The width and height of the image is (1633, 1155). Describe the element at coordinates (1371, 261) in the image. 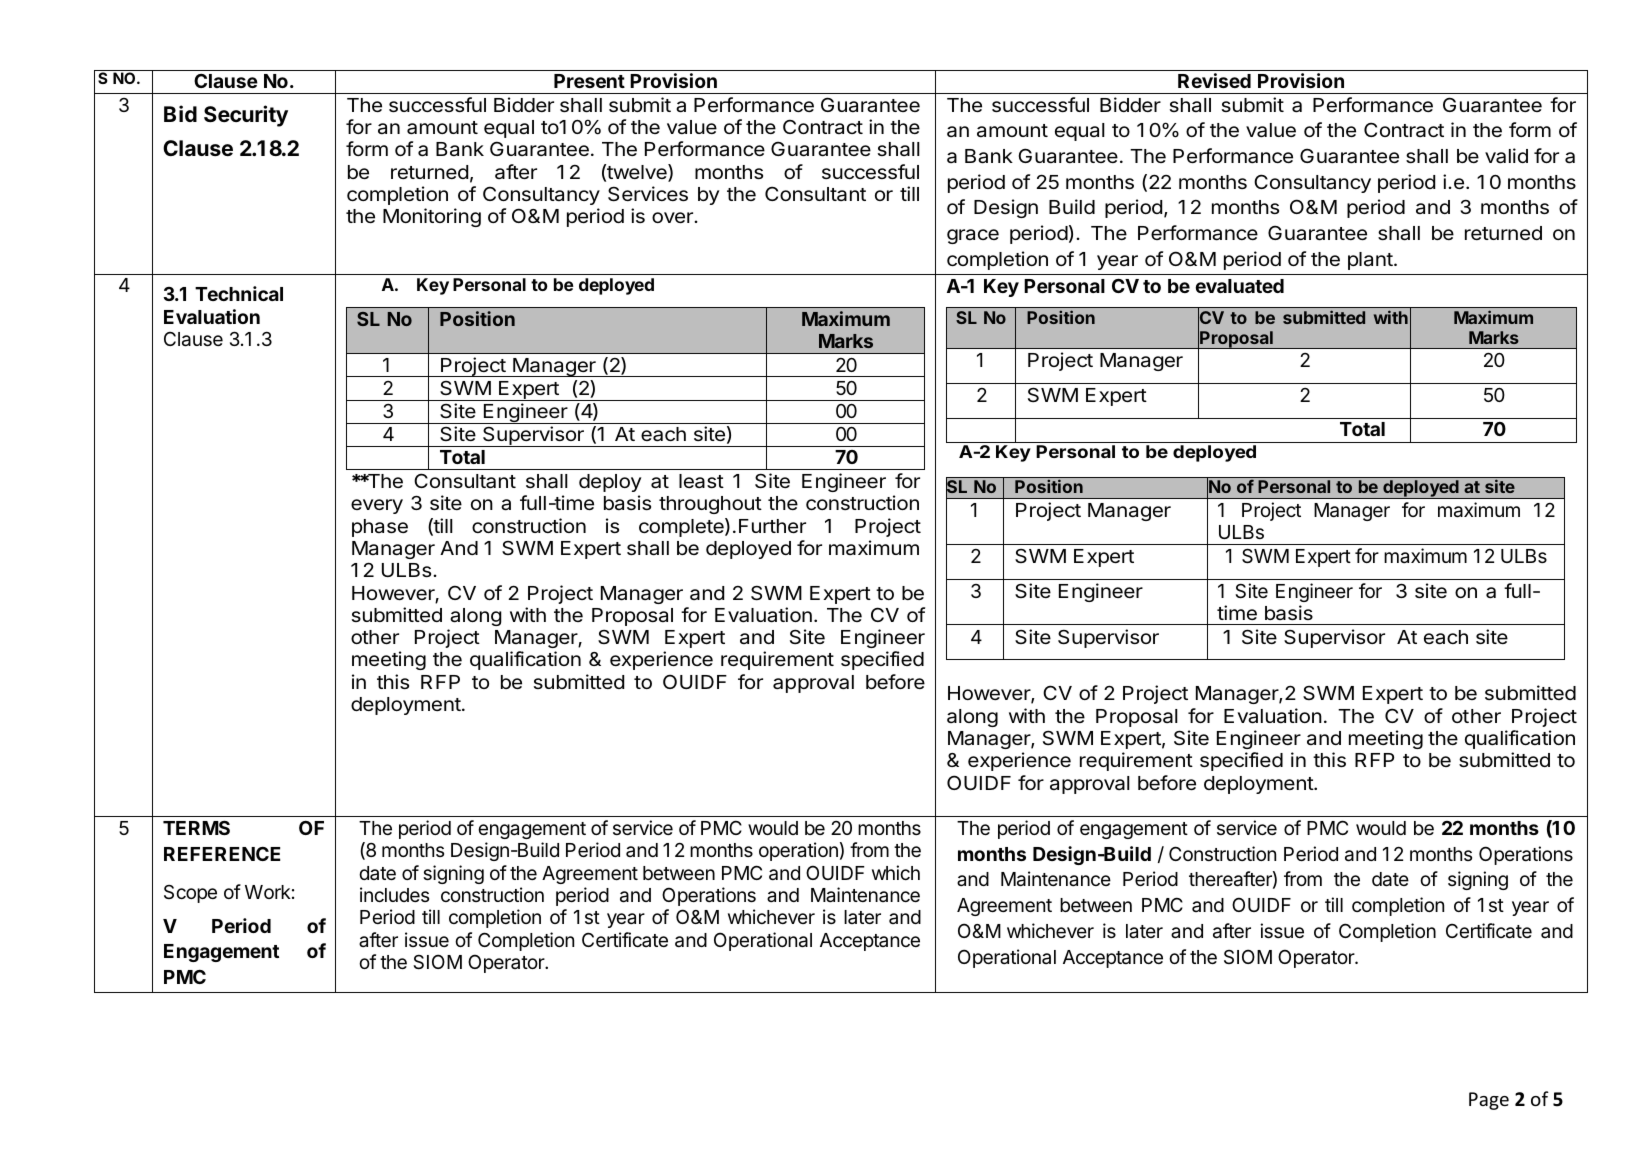

I see `plant` at that location.
